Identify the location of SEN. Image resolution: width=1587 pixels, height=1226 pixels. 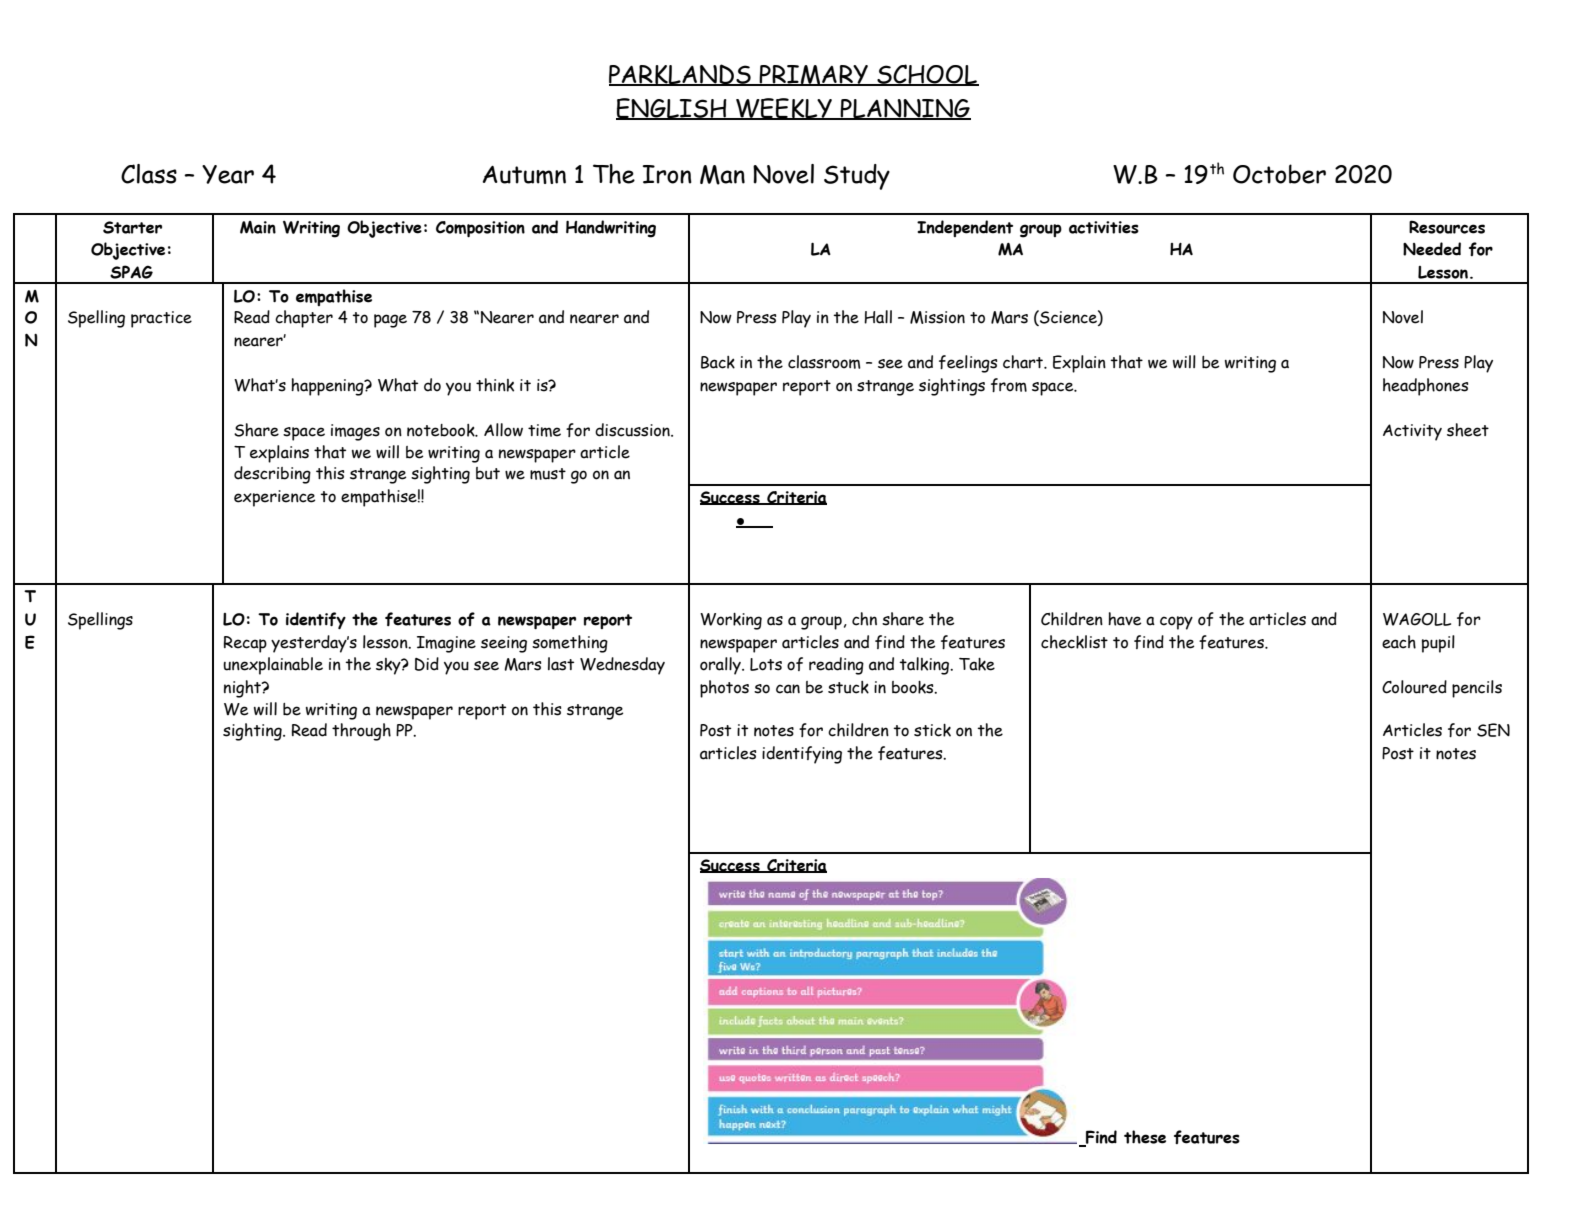
(1493, 730).
